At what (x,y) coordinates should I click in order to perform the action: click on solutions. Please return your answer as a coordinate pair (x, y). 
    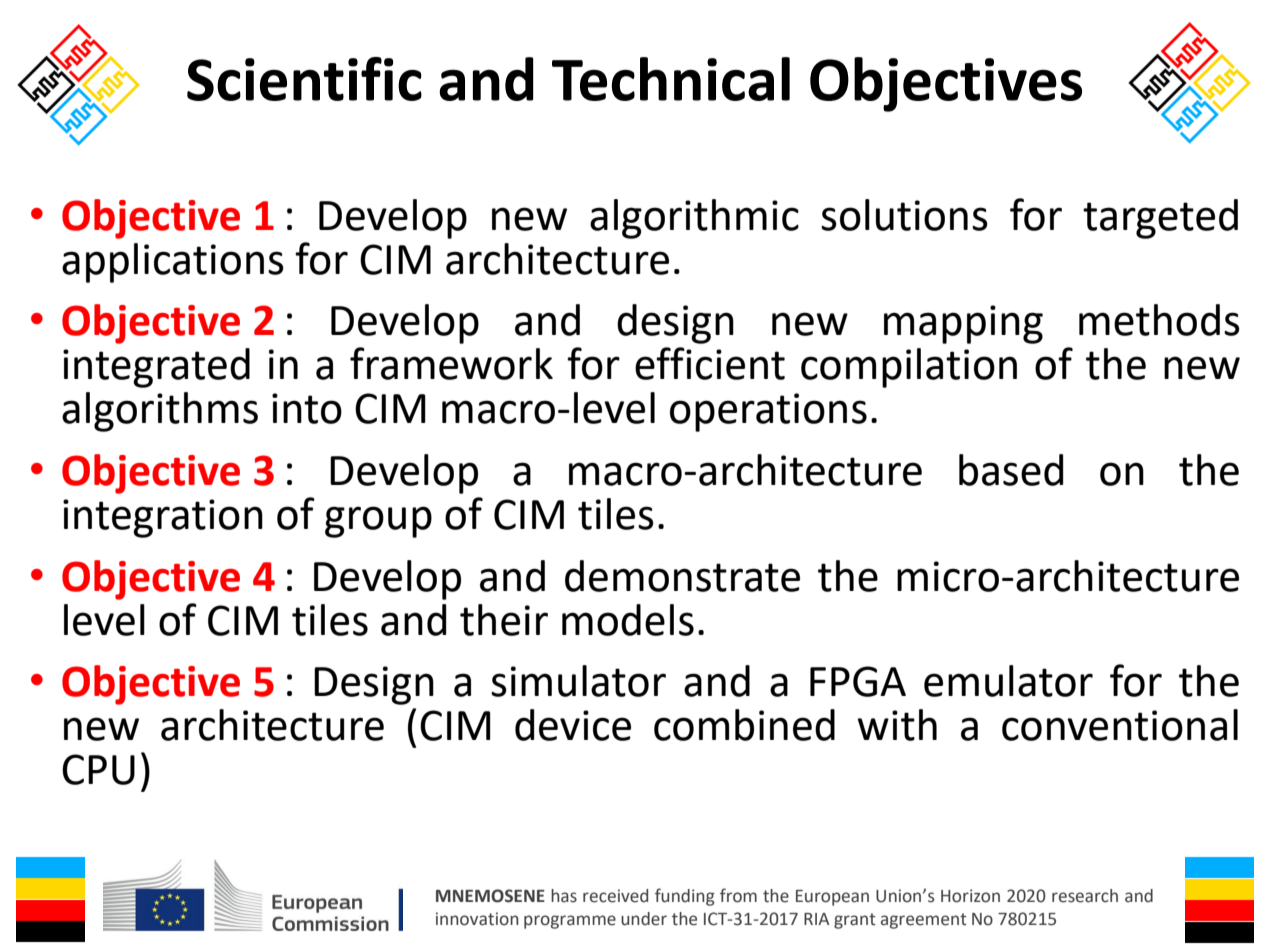
    Looking at the image, I should click on (904, 215).
